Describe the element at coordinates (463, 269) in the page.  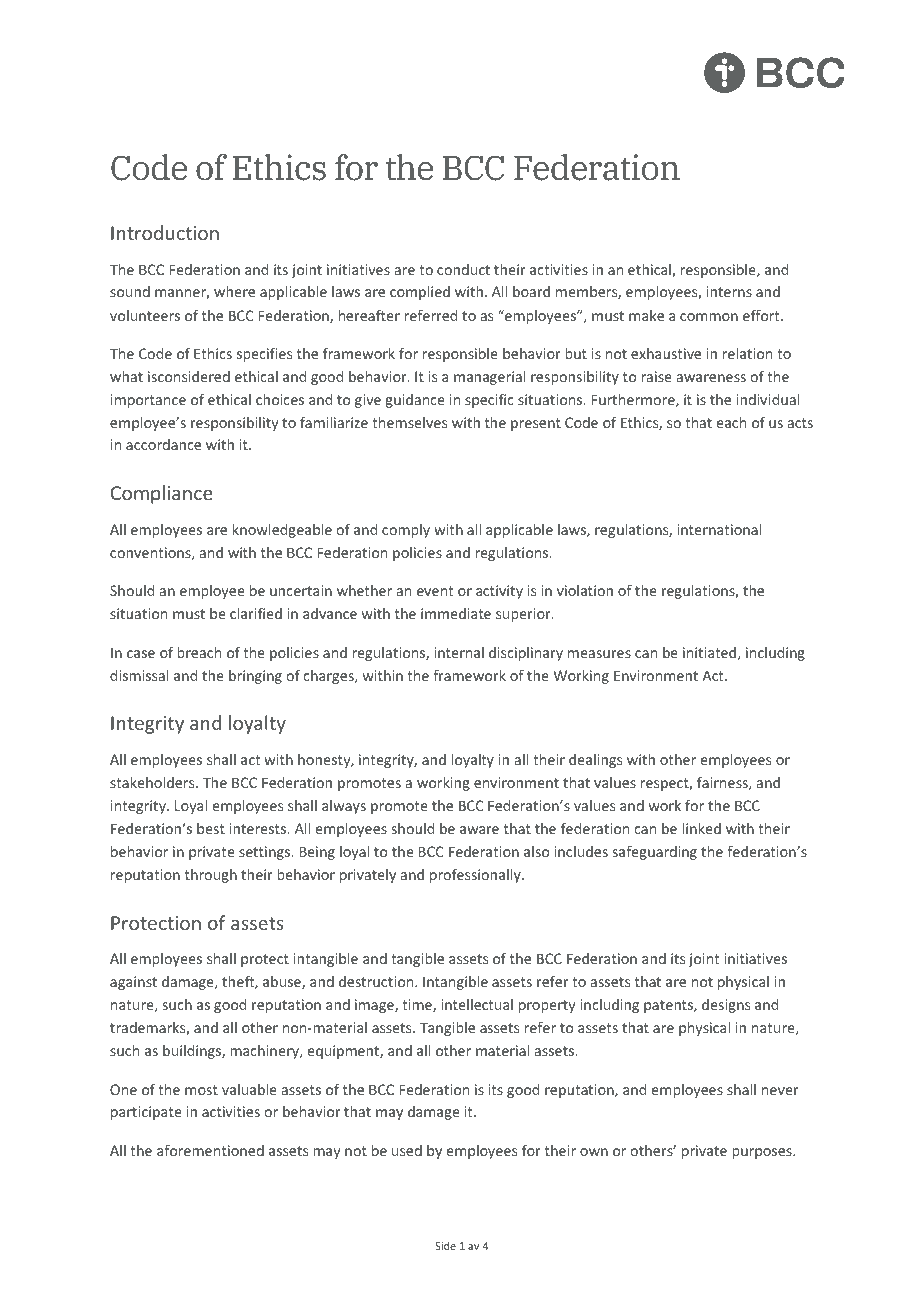
I see `conduct` at that location.
